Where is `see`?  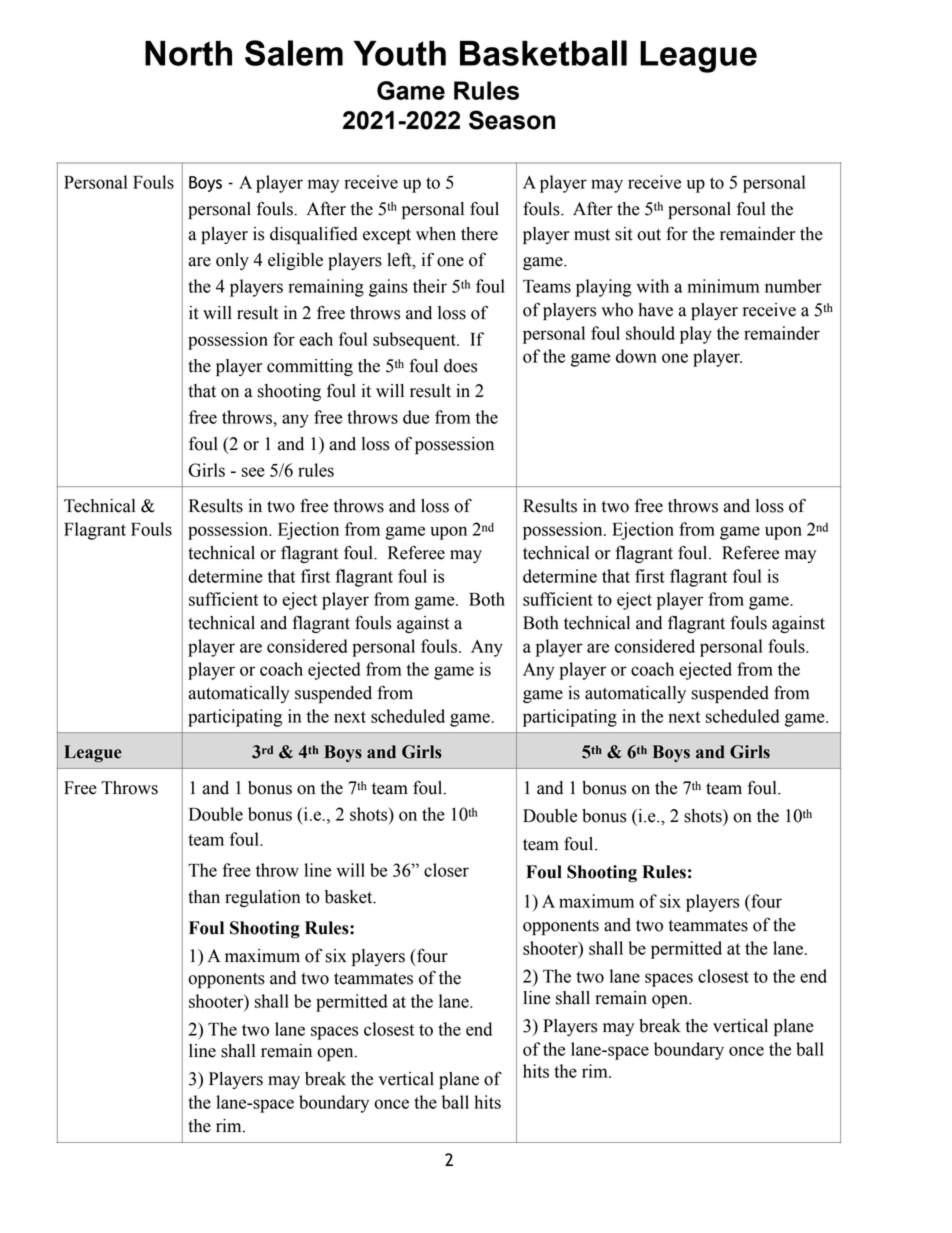 see is located at coordinates (253, 472).
